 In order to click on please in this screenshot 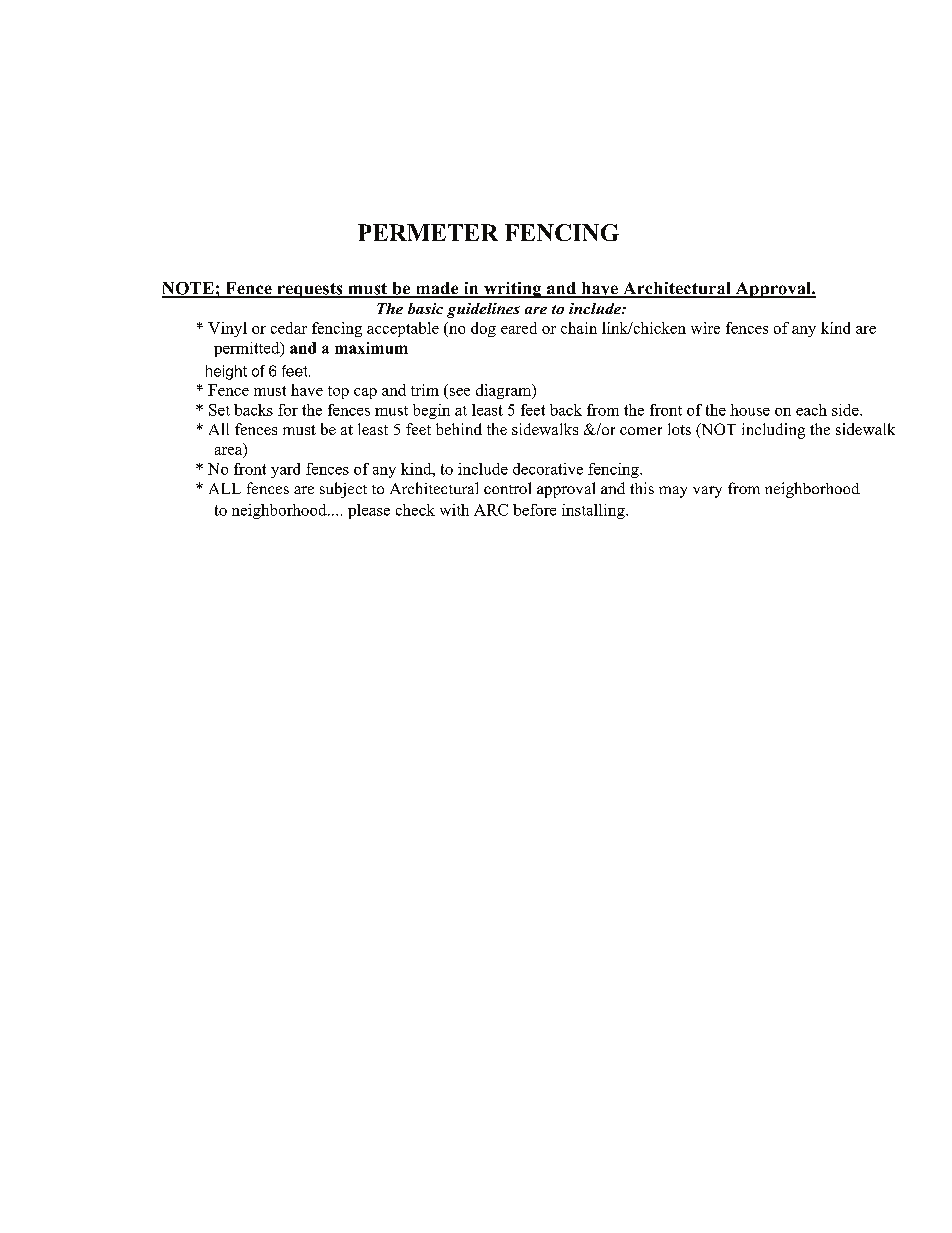, I will do `click(369, 511)`.
